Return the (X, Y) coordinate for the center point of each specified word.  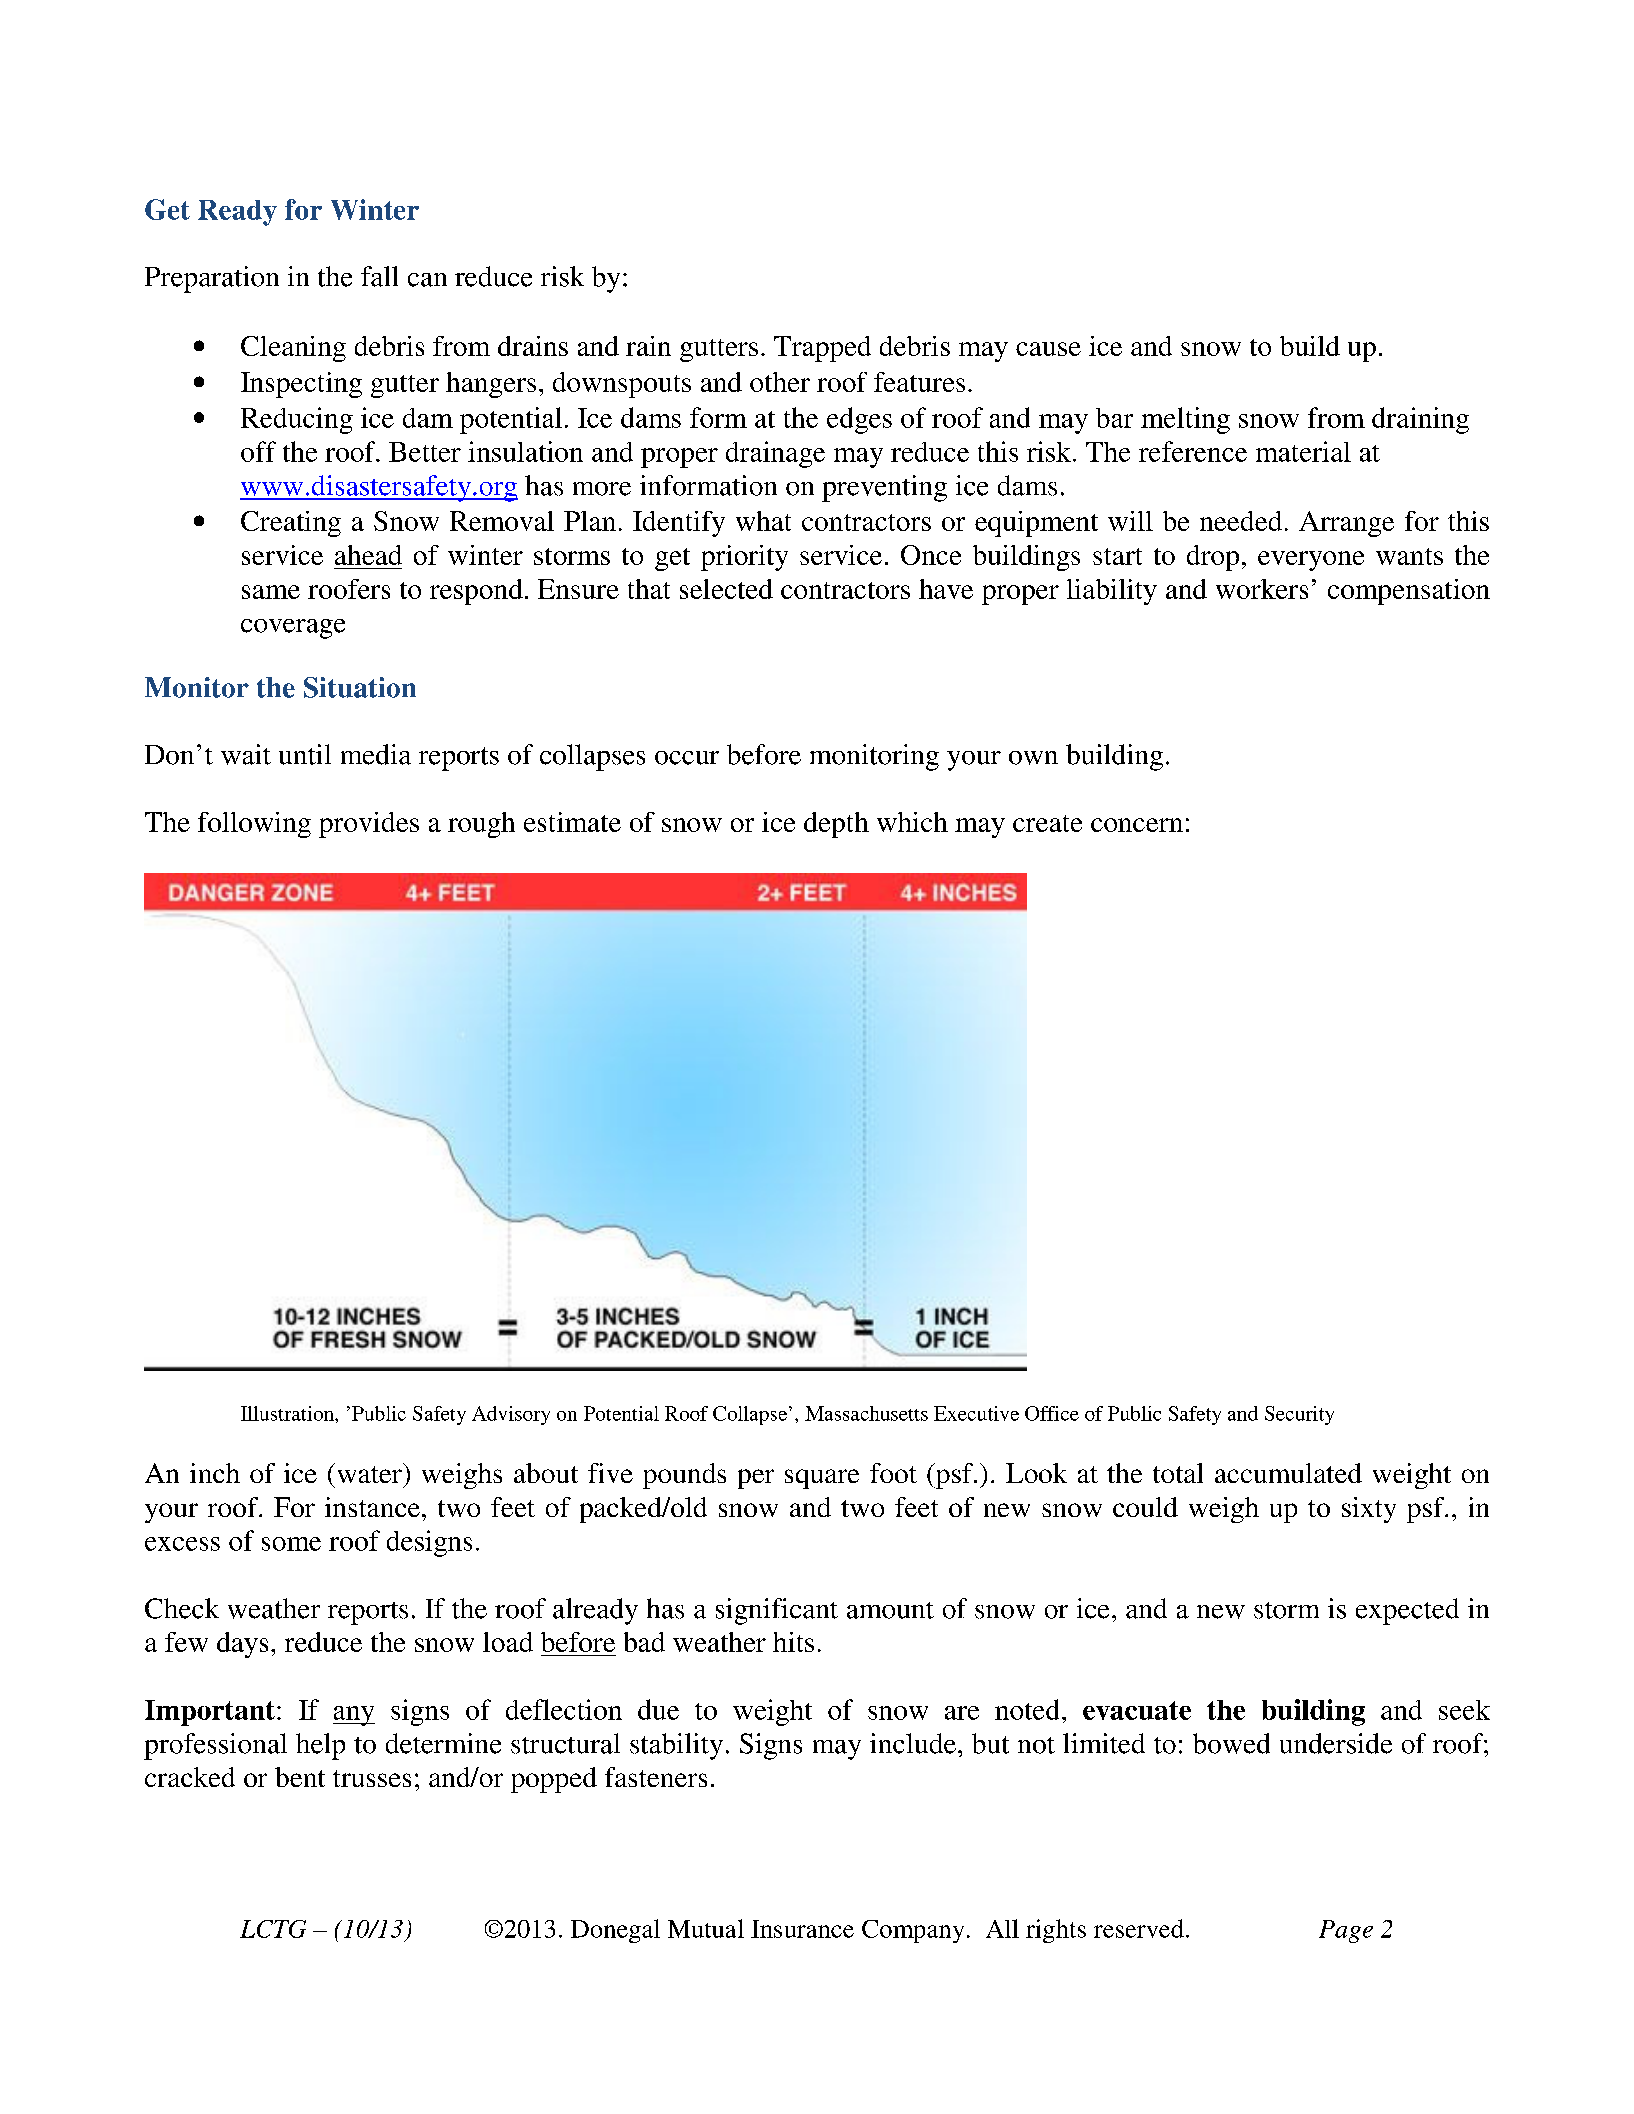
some (291, 1544)
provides (369, 825)
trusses (372, 1778)
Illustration (288, 1413)
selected (726, 589)
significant (777, 1611)
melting (1185, 420)
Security (1299, 1415)
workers (1262, 589)
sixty (1369, 1510)
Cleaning (293, 349)
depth (836, 825)
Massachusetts (866, 1413)
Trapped (822, 349)
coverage (293, 629)
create (1047, 823)
